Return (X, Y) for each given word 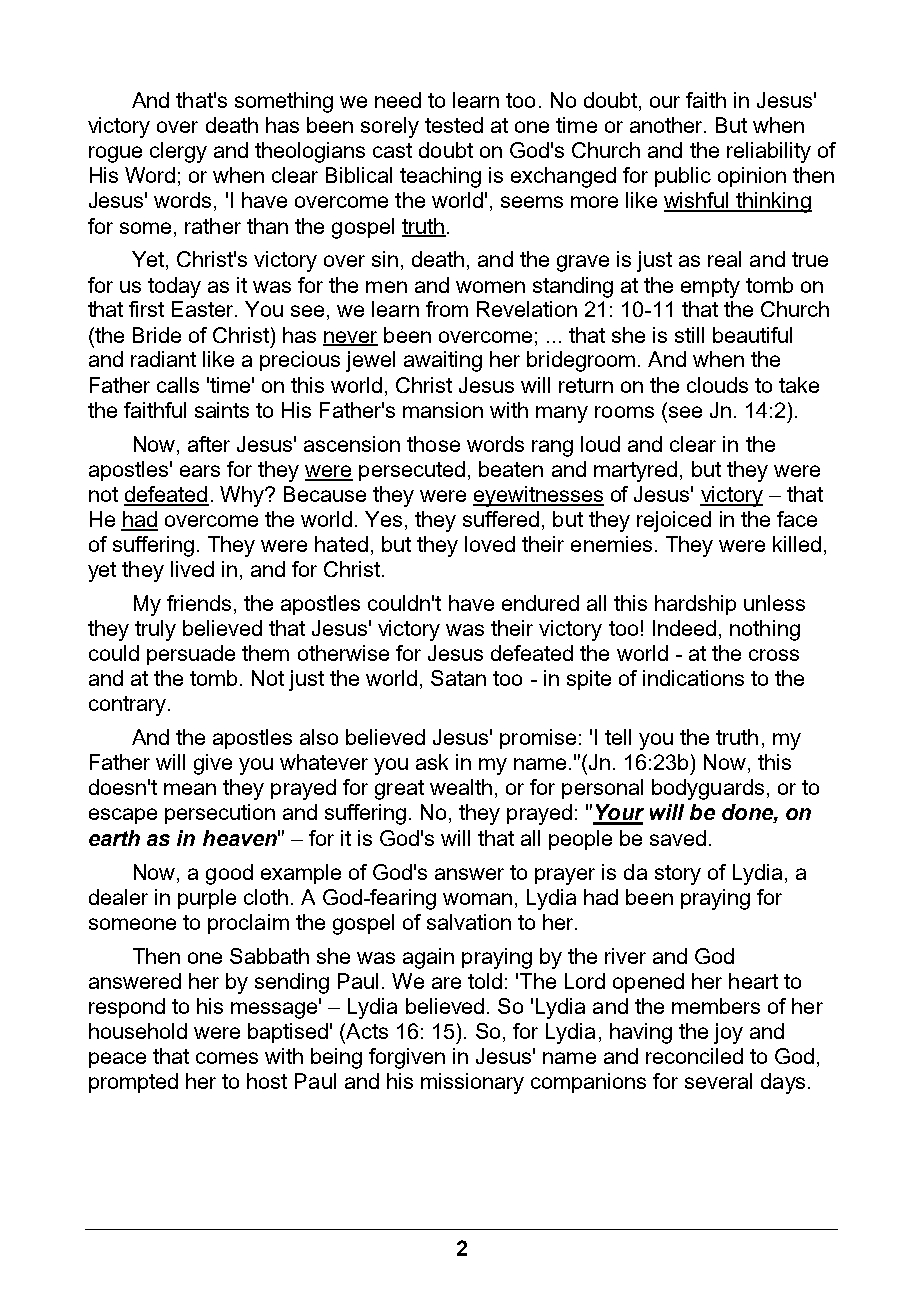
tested (454, 125)
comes (227, 1058)
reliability (769, 152)
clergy (178, 152)
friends (199, 603)
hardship (695, 605)
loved (490, 544)
